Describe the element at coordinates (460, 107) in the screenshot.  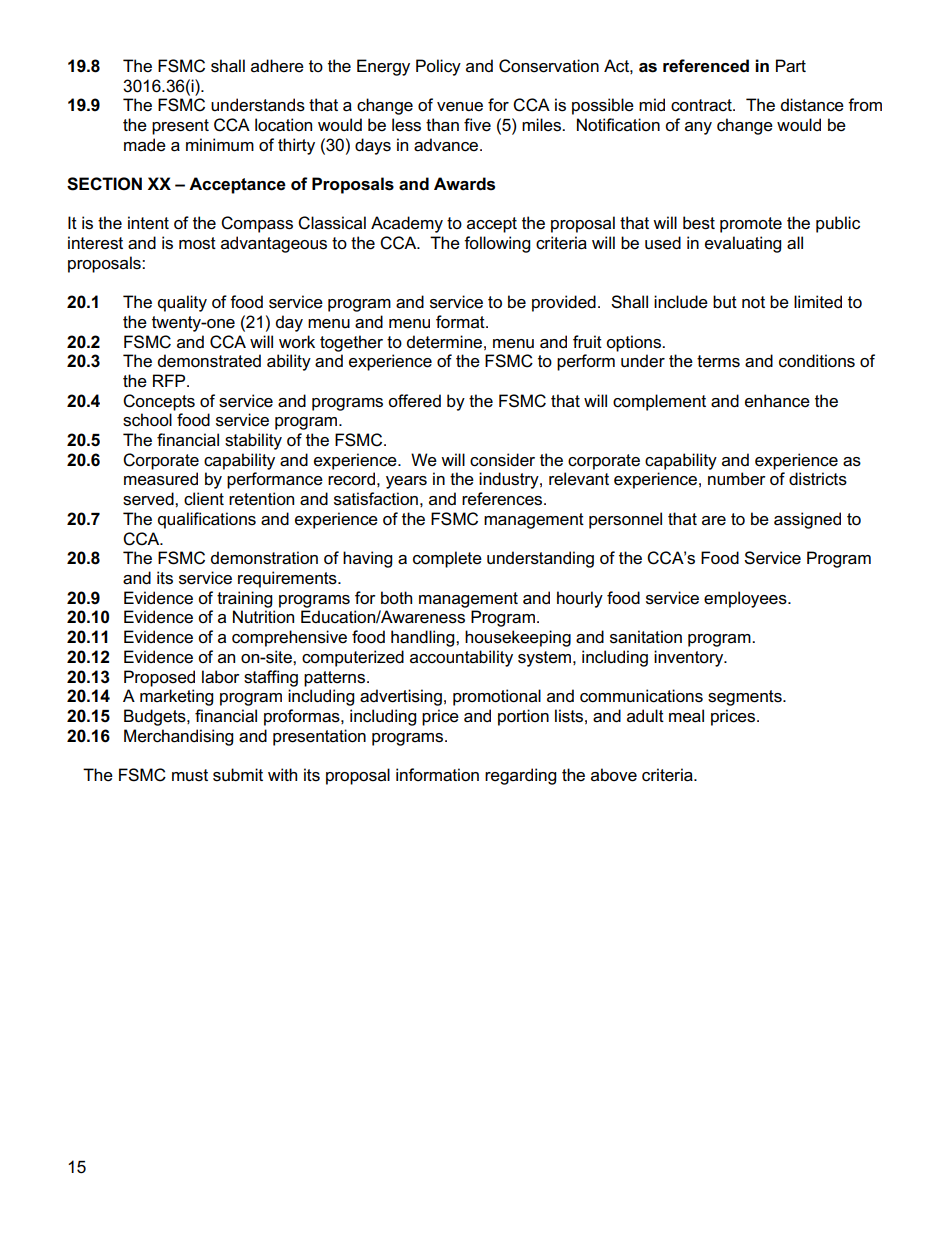
I see `venue` at that location.
